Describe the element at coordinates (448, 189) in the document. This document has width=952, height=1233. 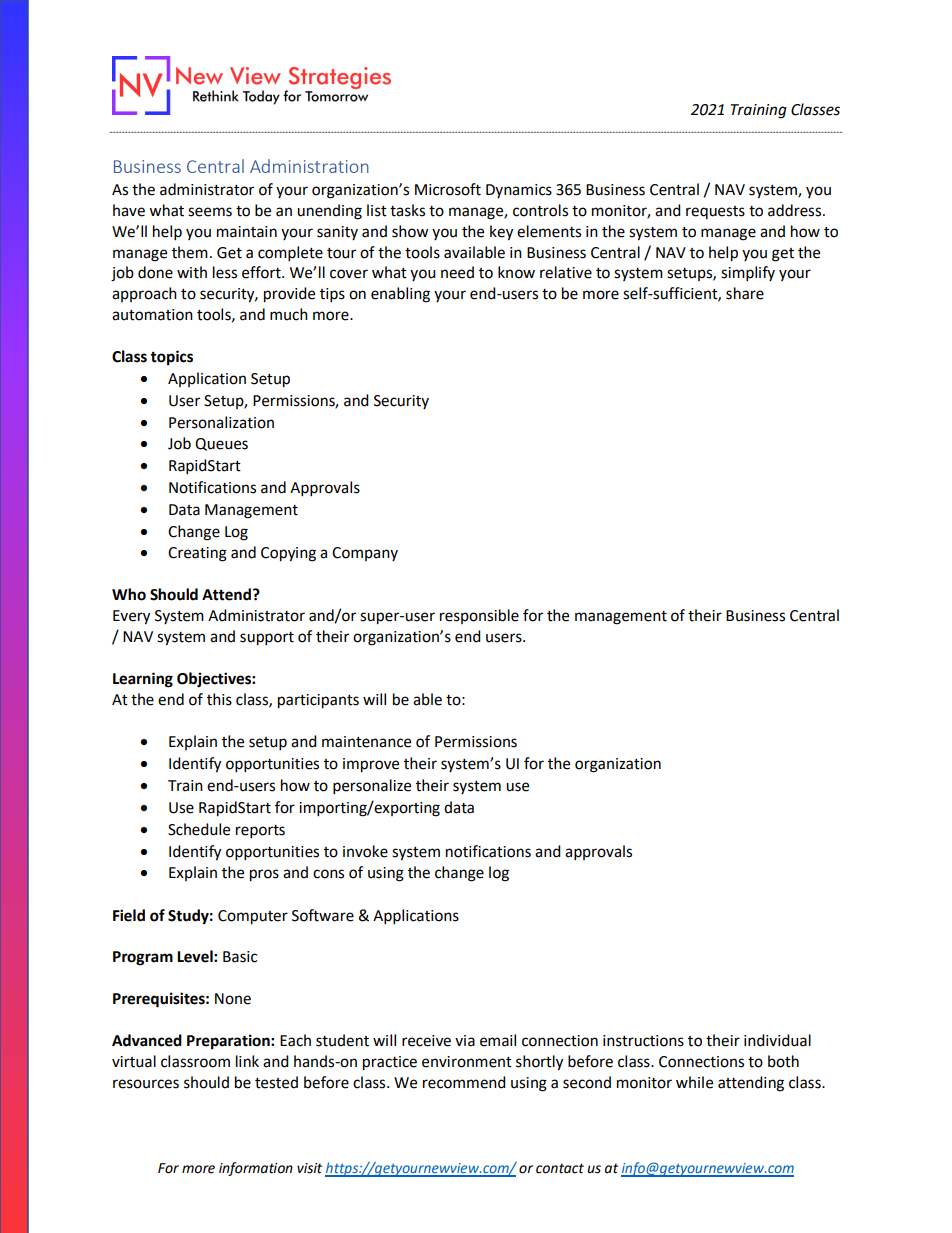
I see `Microsoft` at that location.
